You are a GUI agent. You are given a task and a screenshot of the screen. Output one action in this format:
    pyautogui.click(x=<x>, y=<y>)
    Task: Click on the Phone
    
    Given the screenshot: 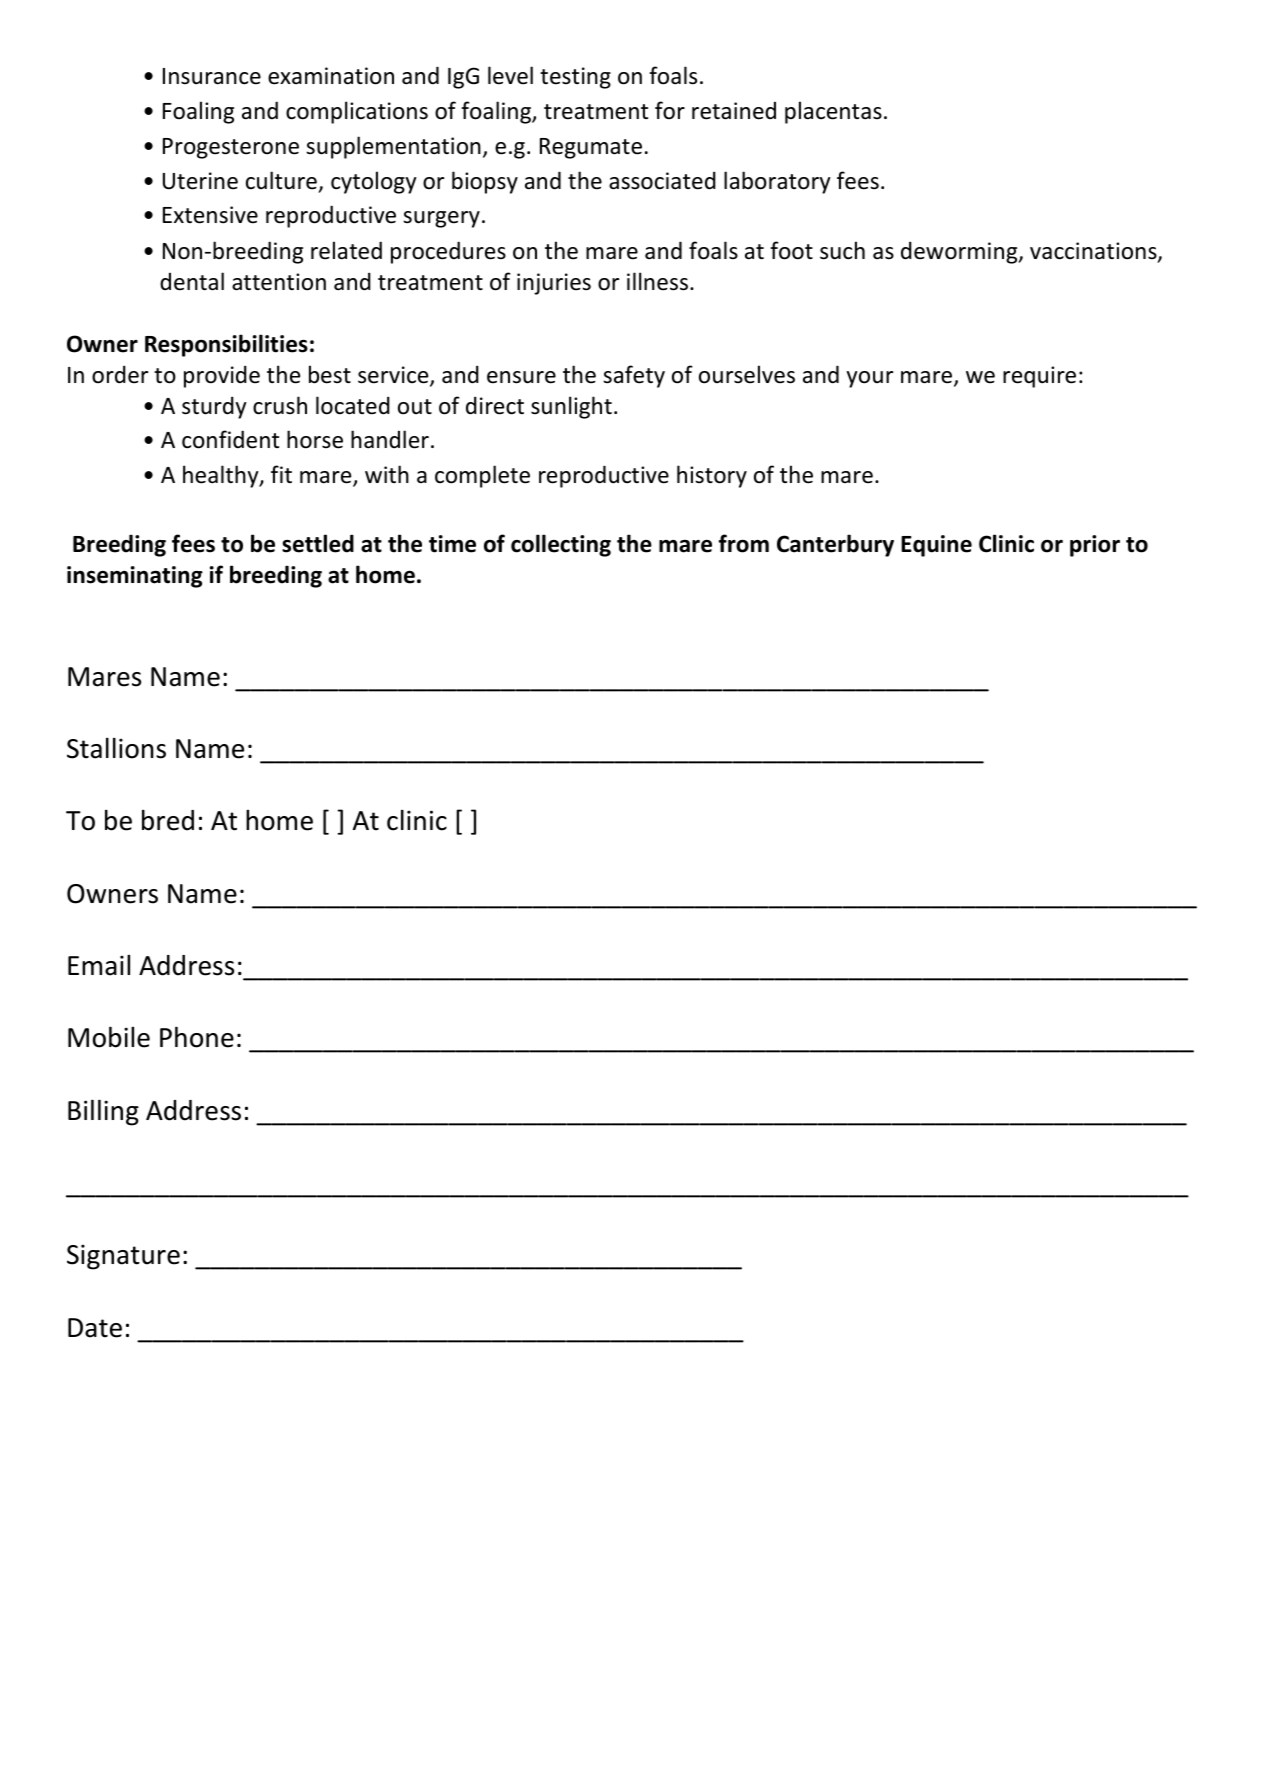 What is the action you would take?
    pyautogui.click(x=197, y=1037)
